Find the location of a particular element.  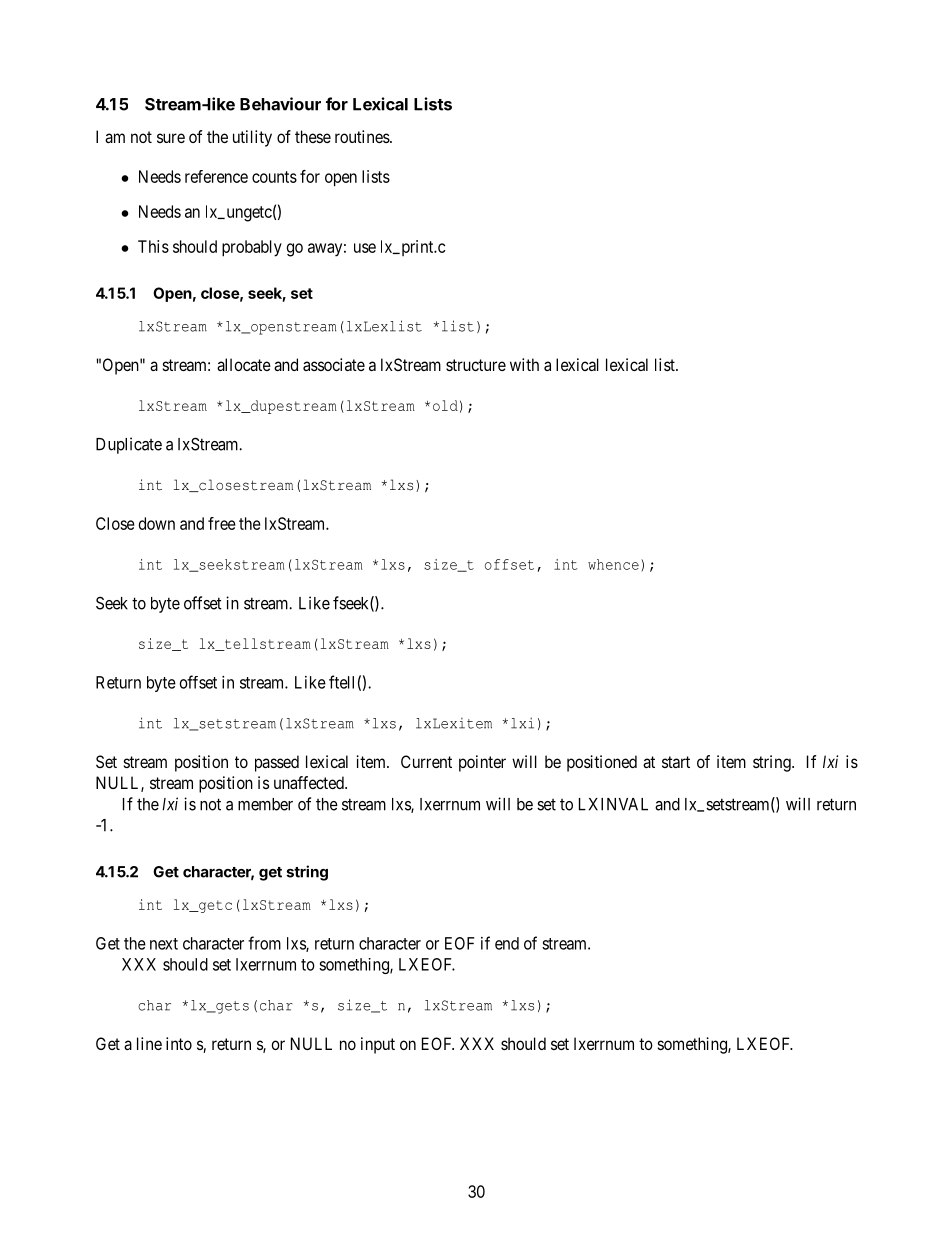

use is located at coordinates (365, 248).
